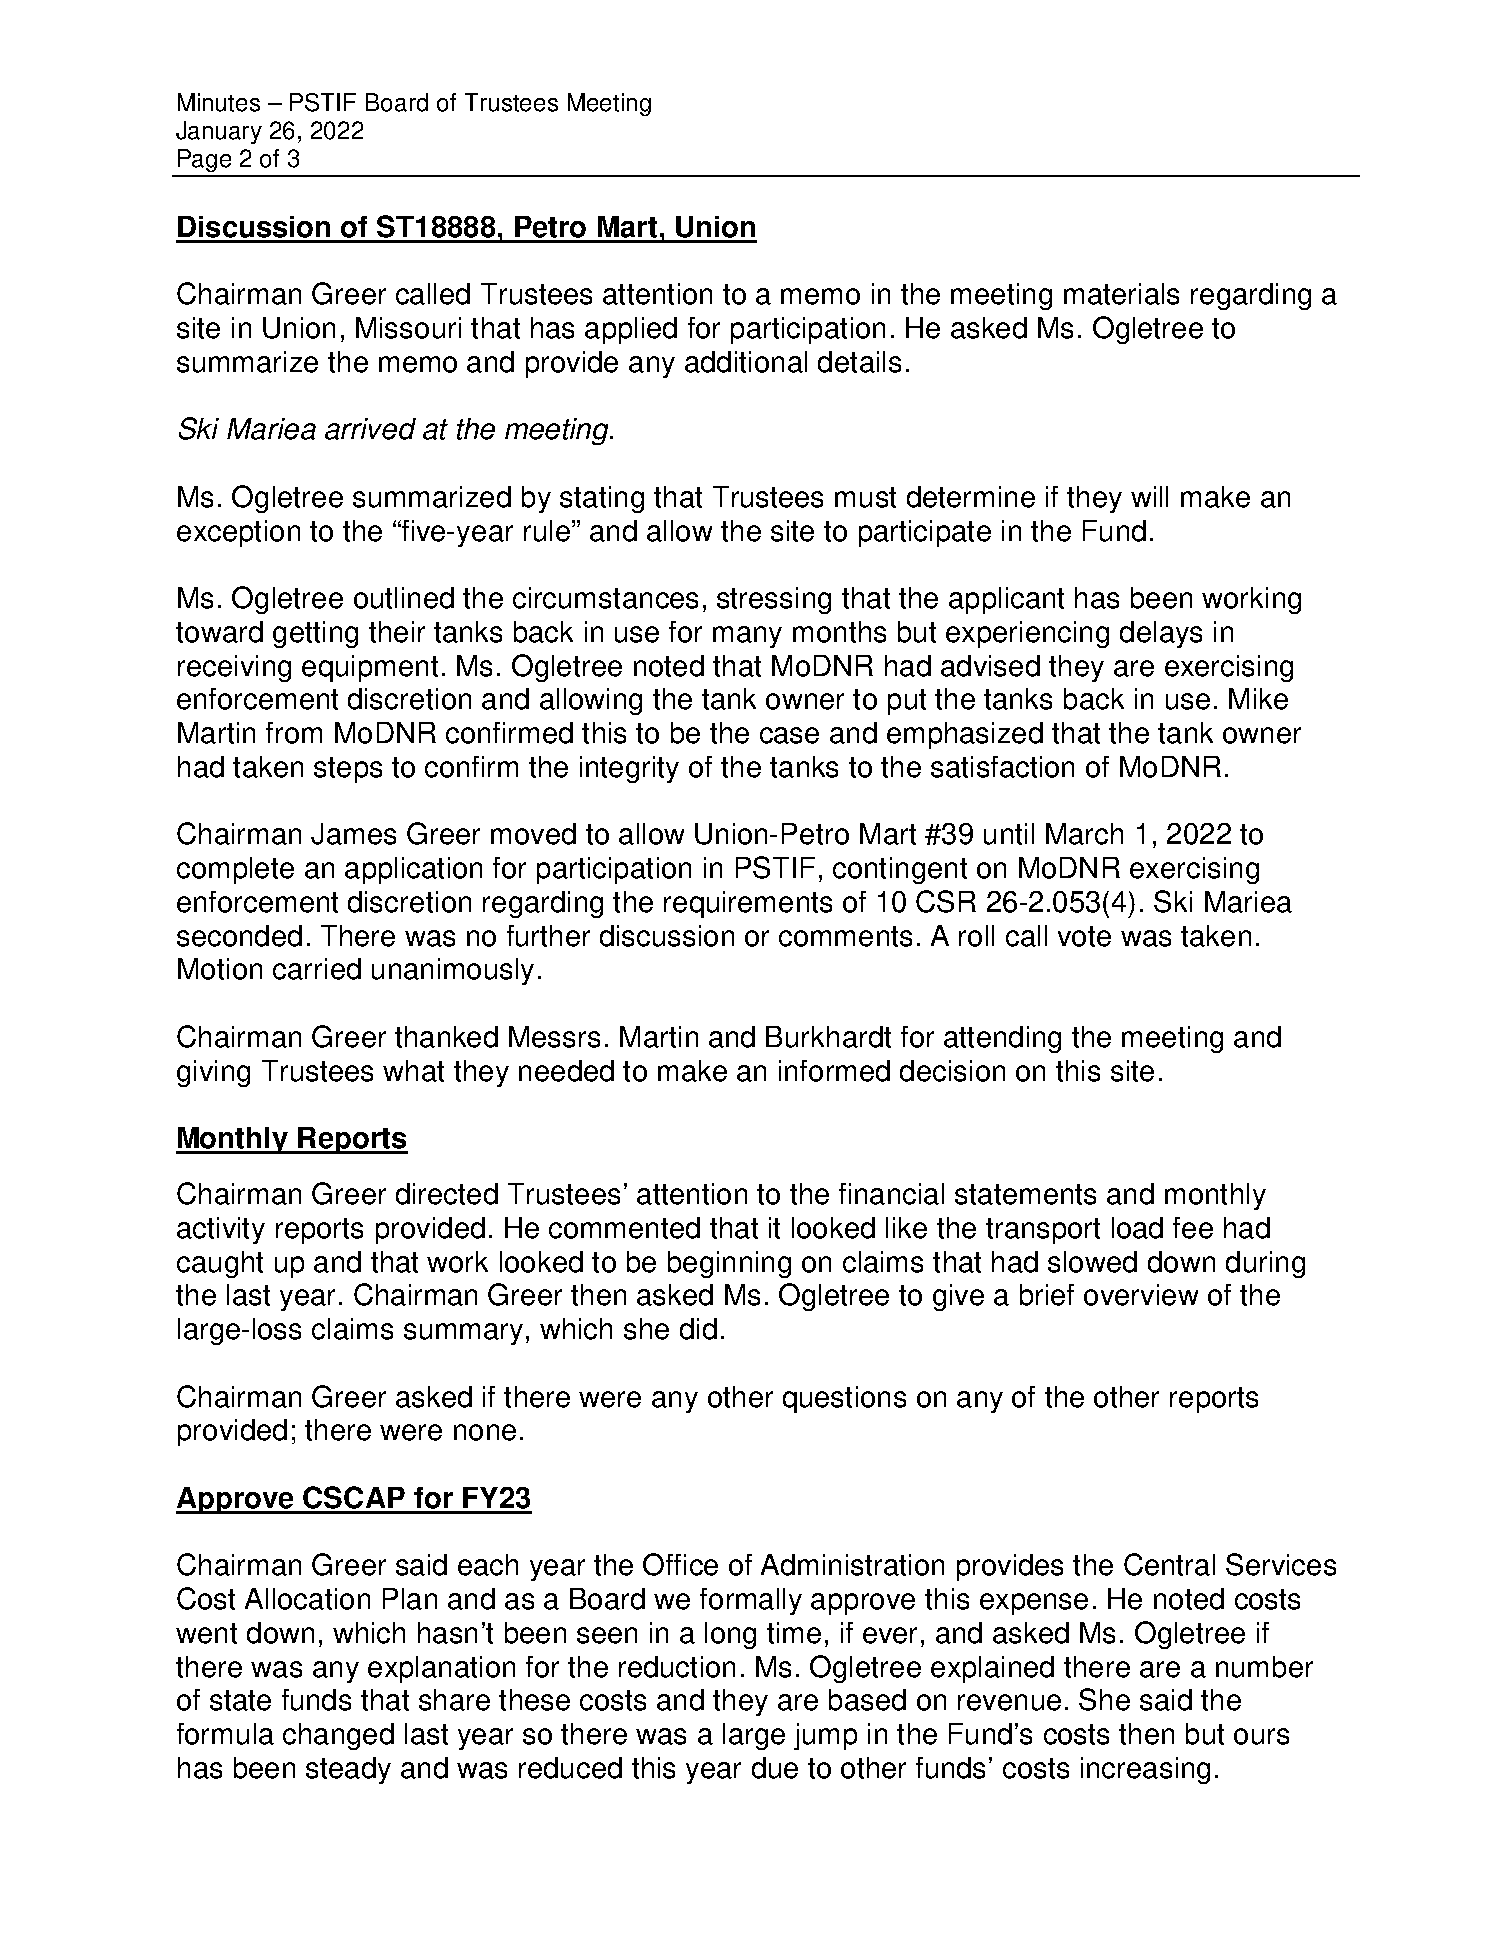  I want to click on requirements, so click(748, 904).
